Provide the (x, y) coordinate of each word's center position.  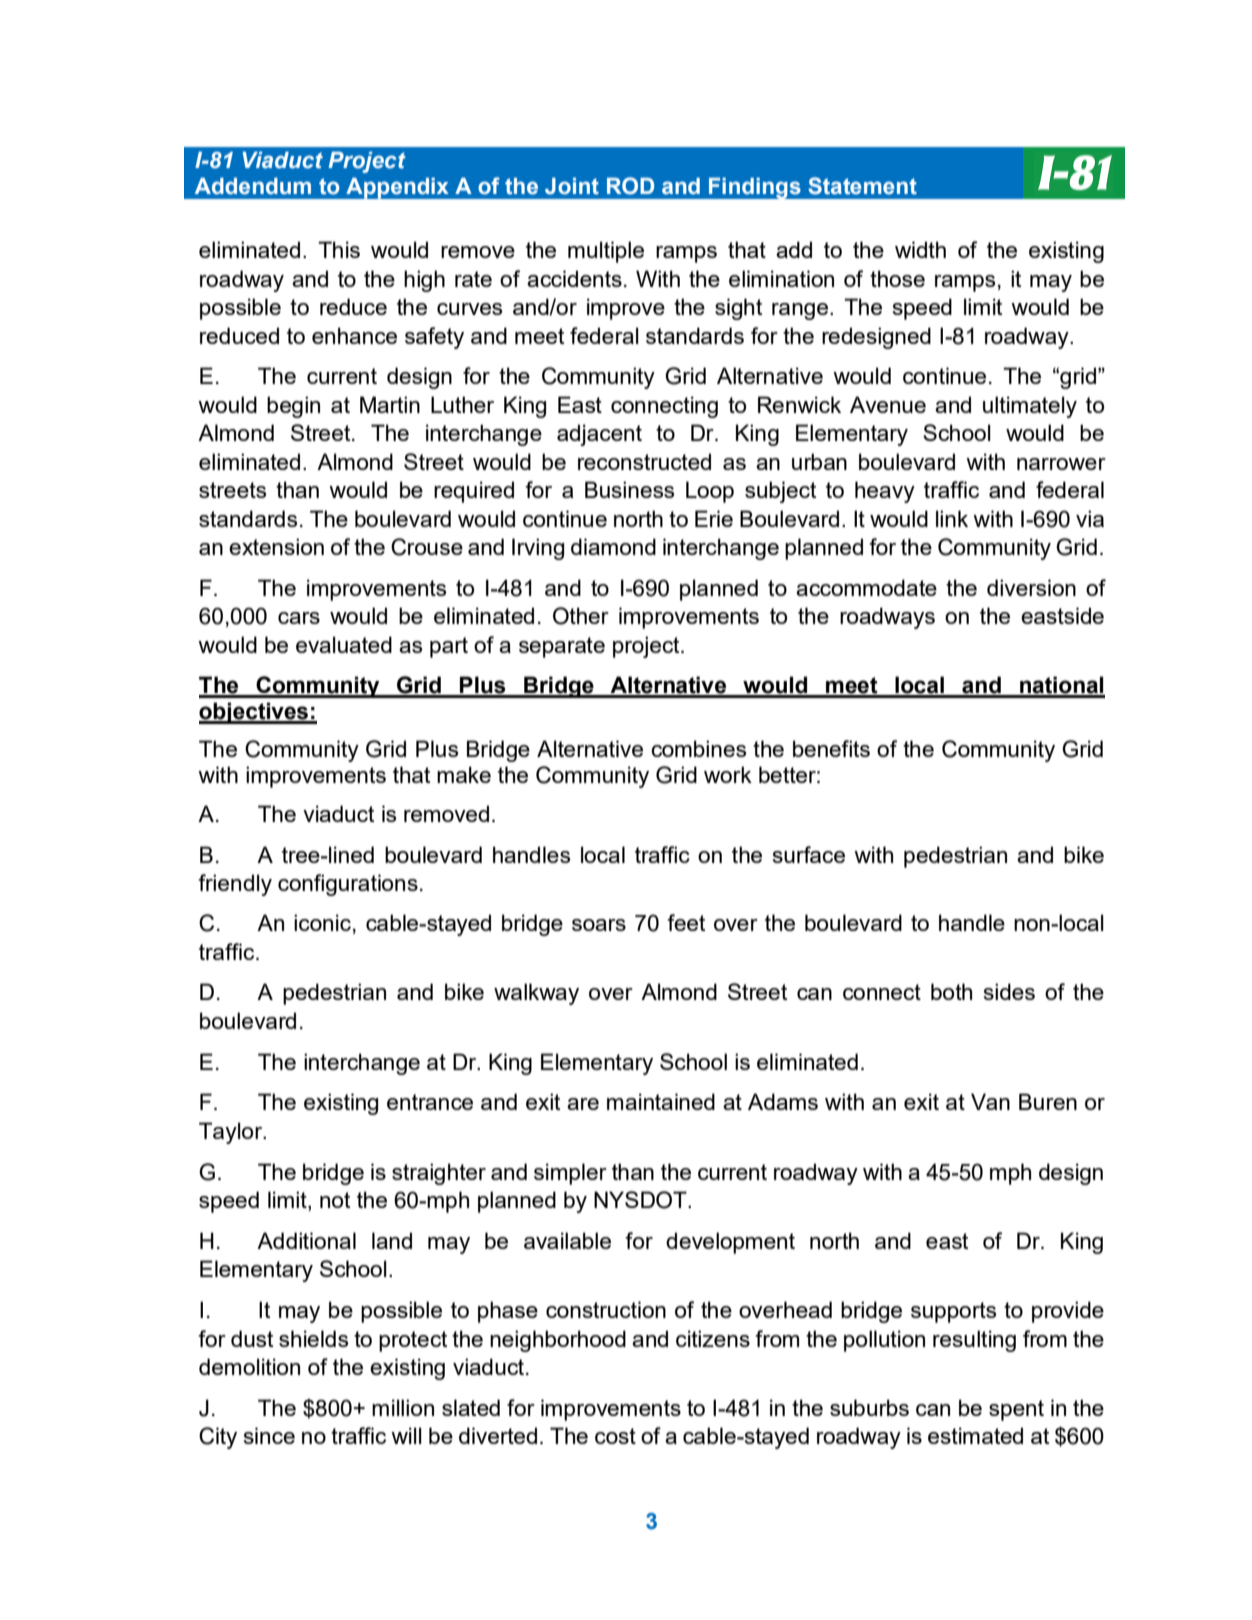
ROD (630, 186)
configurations (348, 885)
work (728, 774)
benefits (831, 748)
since (269, 1435)
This (339, 249)
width (920, 249)
